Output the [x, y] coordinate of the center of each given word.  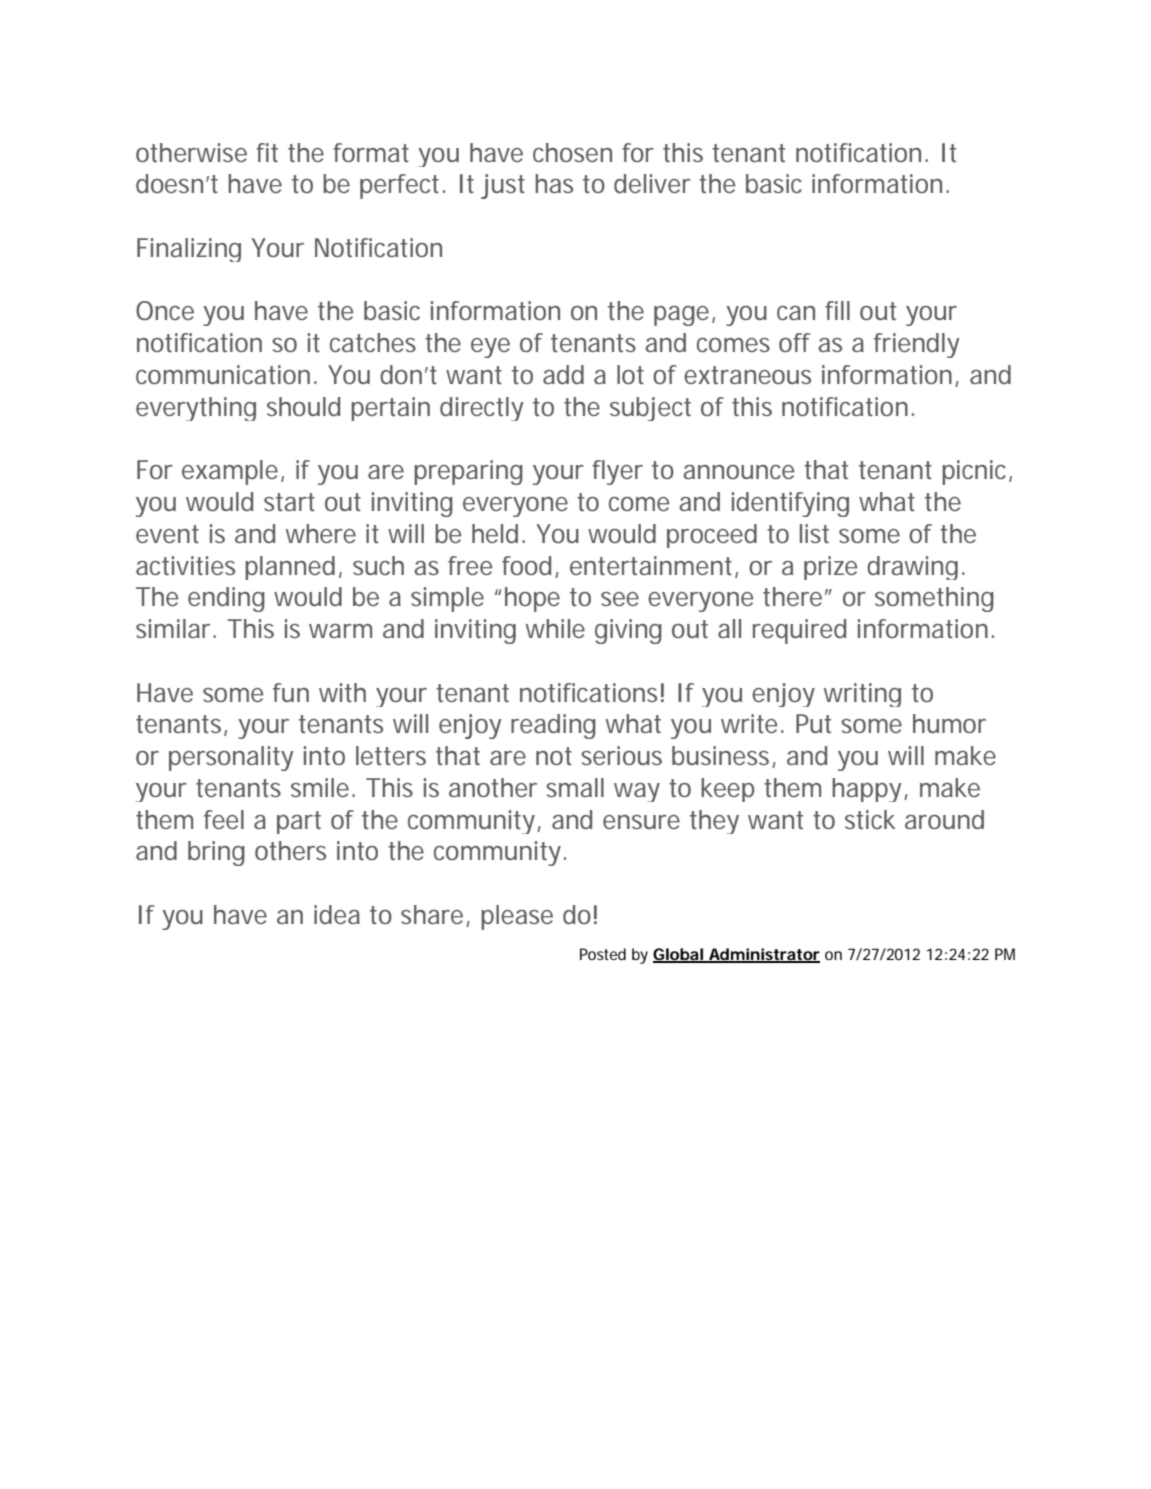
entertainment [651, 566]
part [299, 822]
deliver [652, 183]
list [814, 533]
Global [678, 955]
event [167, 534]
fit [267, 152]
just [503, 186]
